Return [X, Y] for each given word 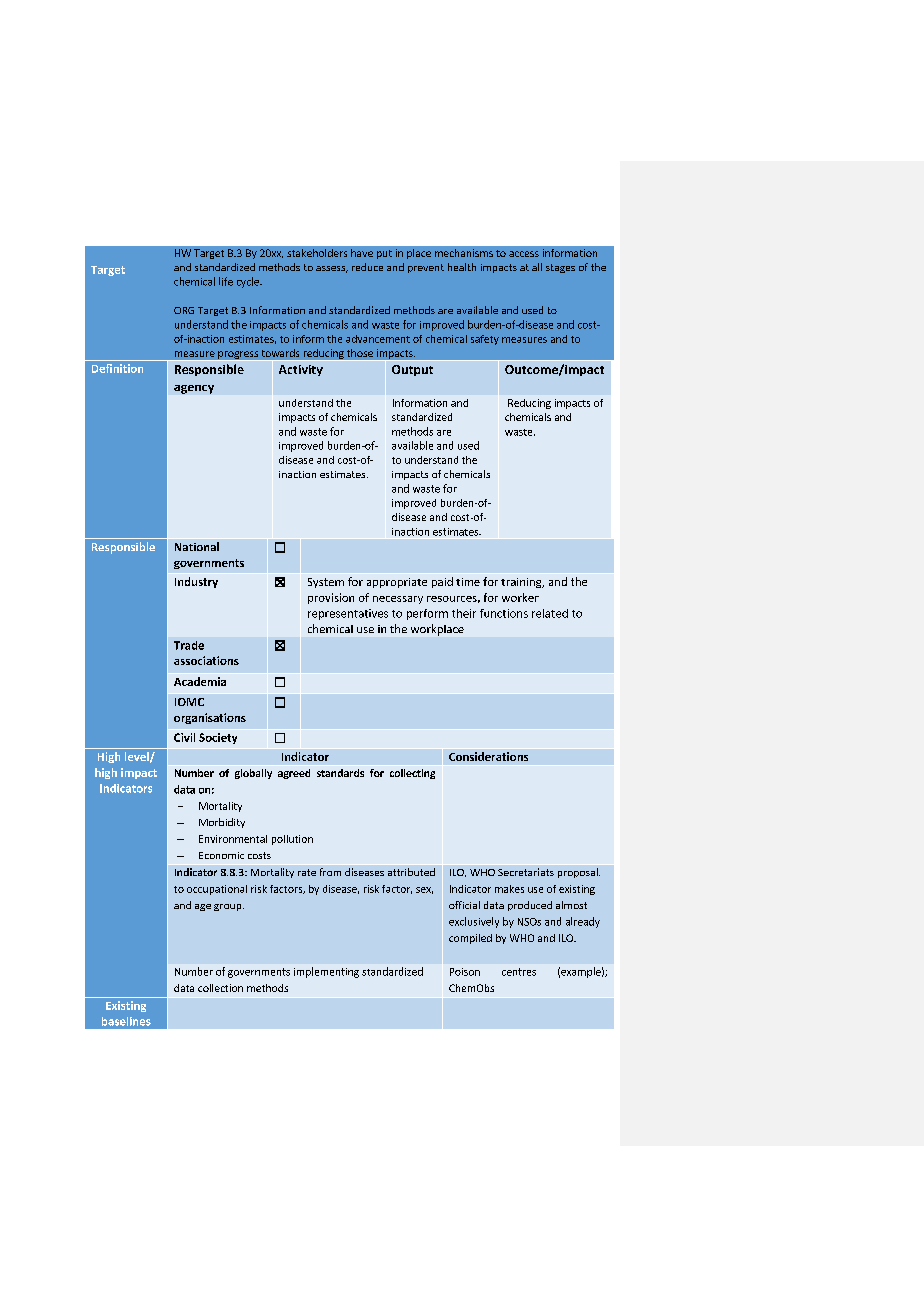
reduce [367, 267]
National [197, 546]
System [326, 583]
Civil [184, 737]
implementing [326, 972]
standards [340, 773]
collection [220, 988]
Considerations [488, 756]
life [226, 281]
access [524, 254]
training [522, 583]
